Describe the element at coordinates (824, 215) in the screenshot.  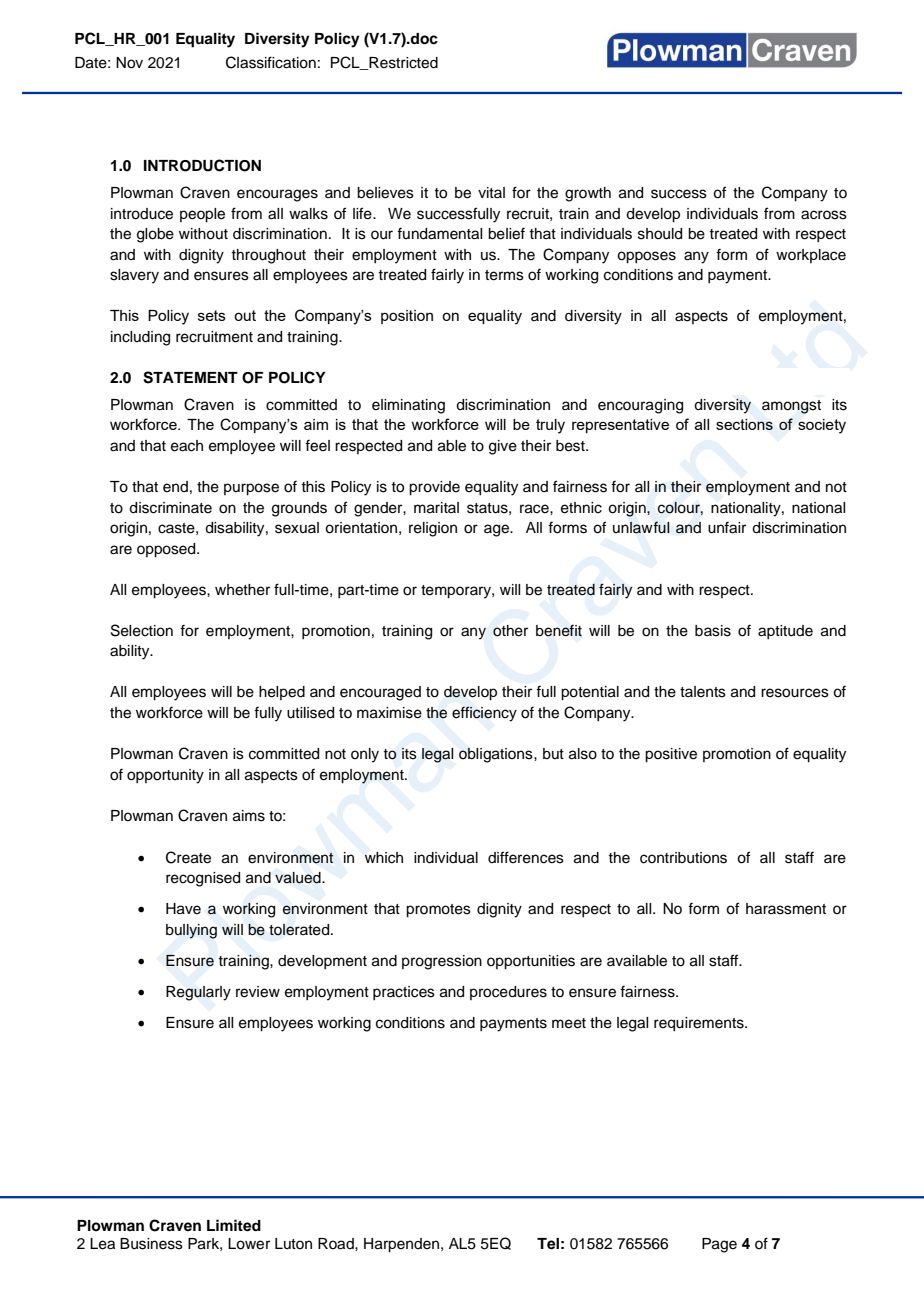
I see `across` at that location.
